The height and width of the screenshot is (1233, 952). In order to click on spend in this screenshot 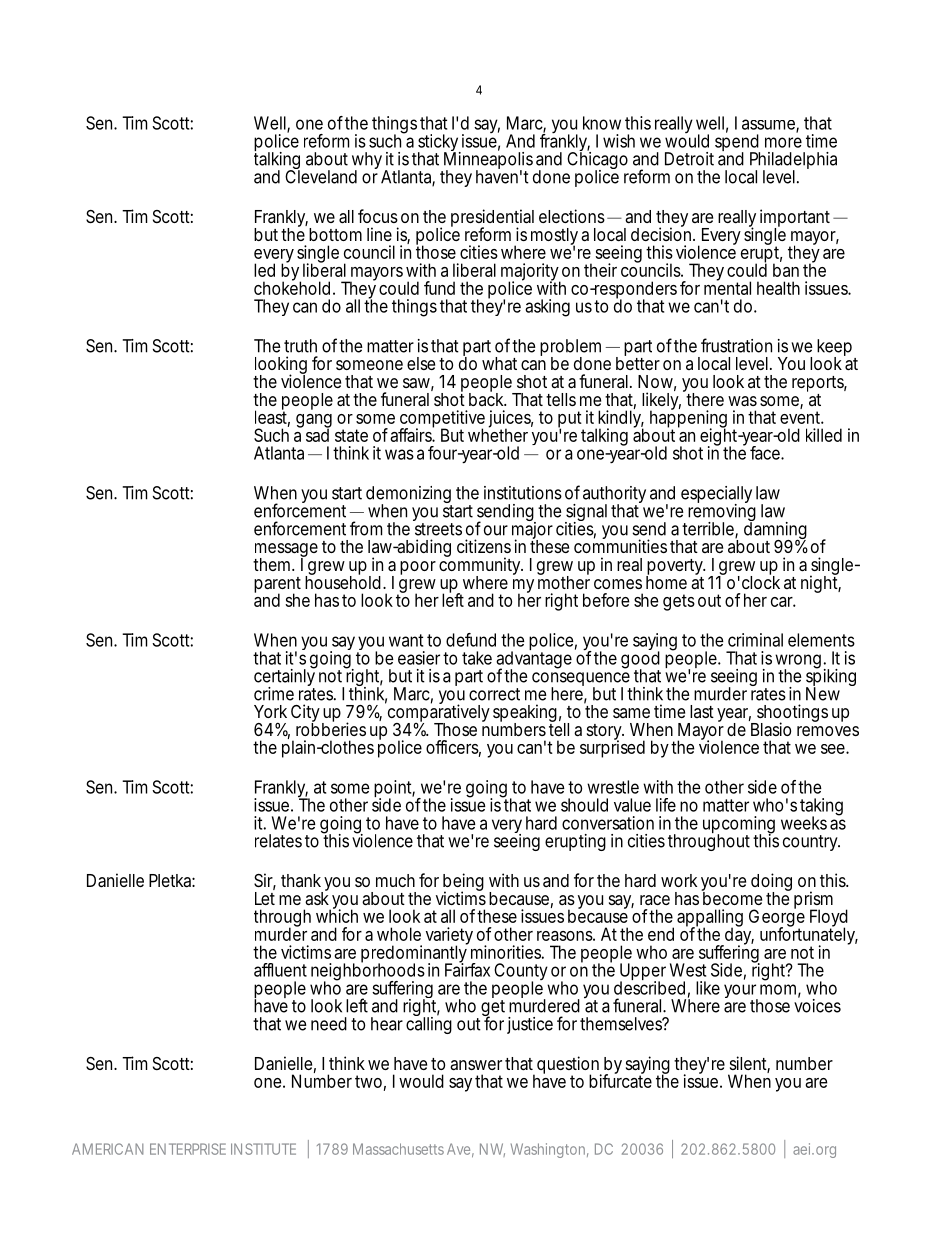, I will do `click(737, 143)`.
